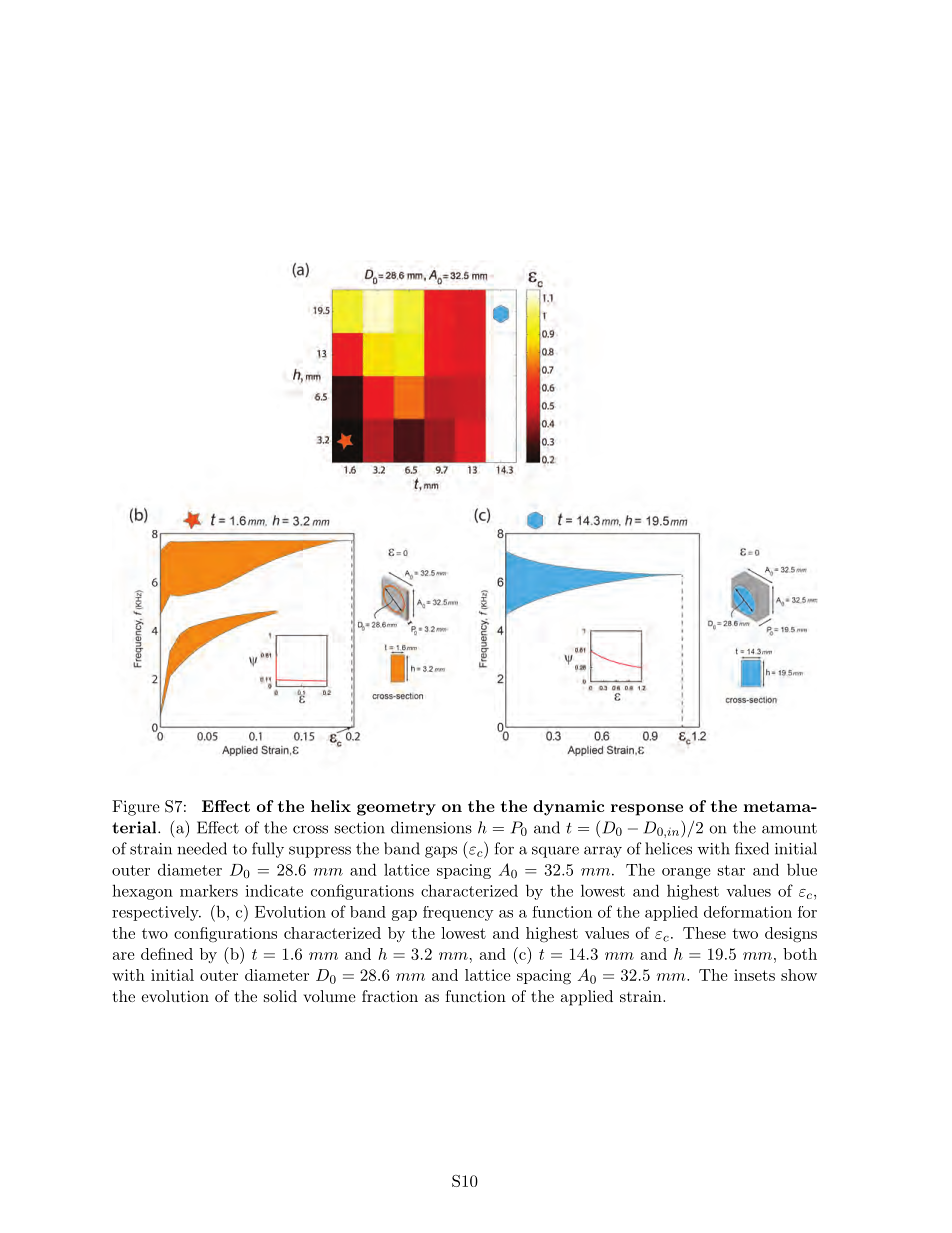 The height and width of the screenshot is (1233, 952). What do you see at coordinates (748, 912) in the screenshot?
I see `deformation` at bounding box center [748, 912].
